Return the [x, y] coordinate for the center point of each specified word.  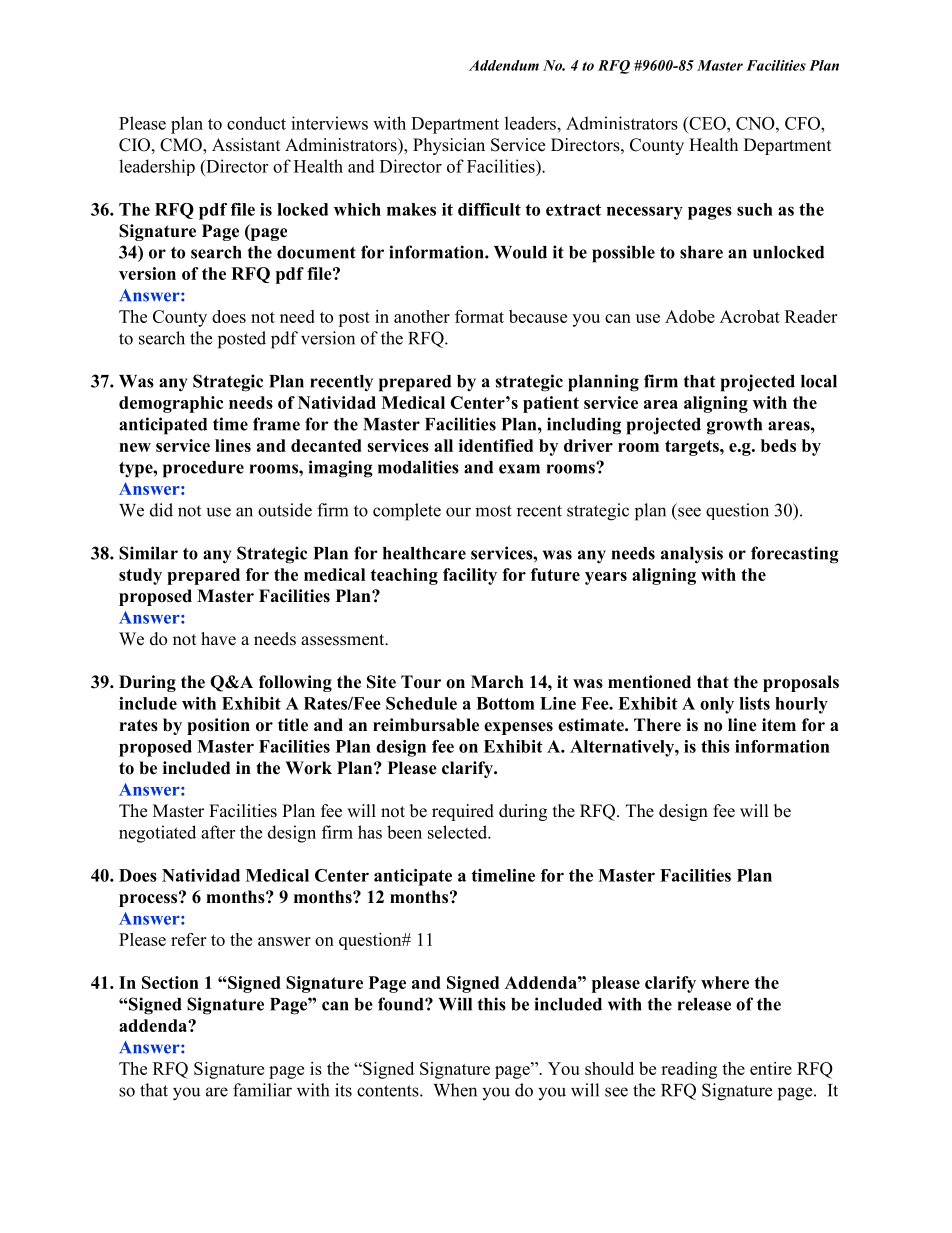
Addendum [504, 65]
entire [771, 1068]
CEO [707, 123]
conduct [256, 123]
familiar [262, 1090]
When [455, 1090]
